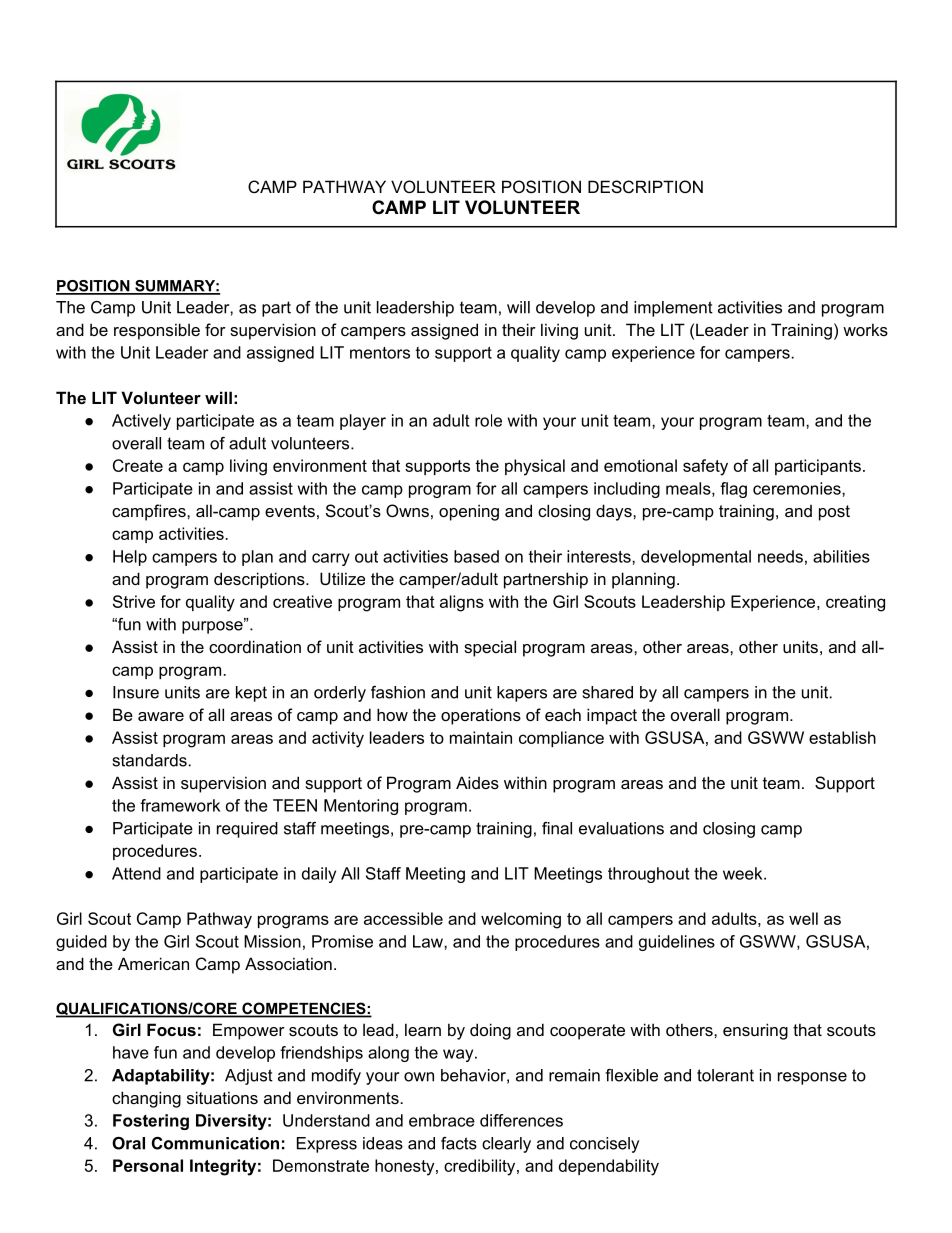  I want to click on facts, so click(459, 1143).
